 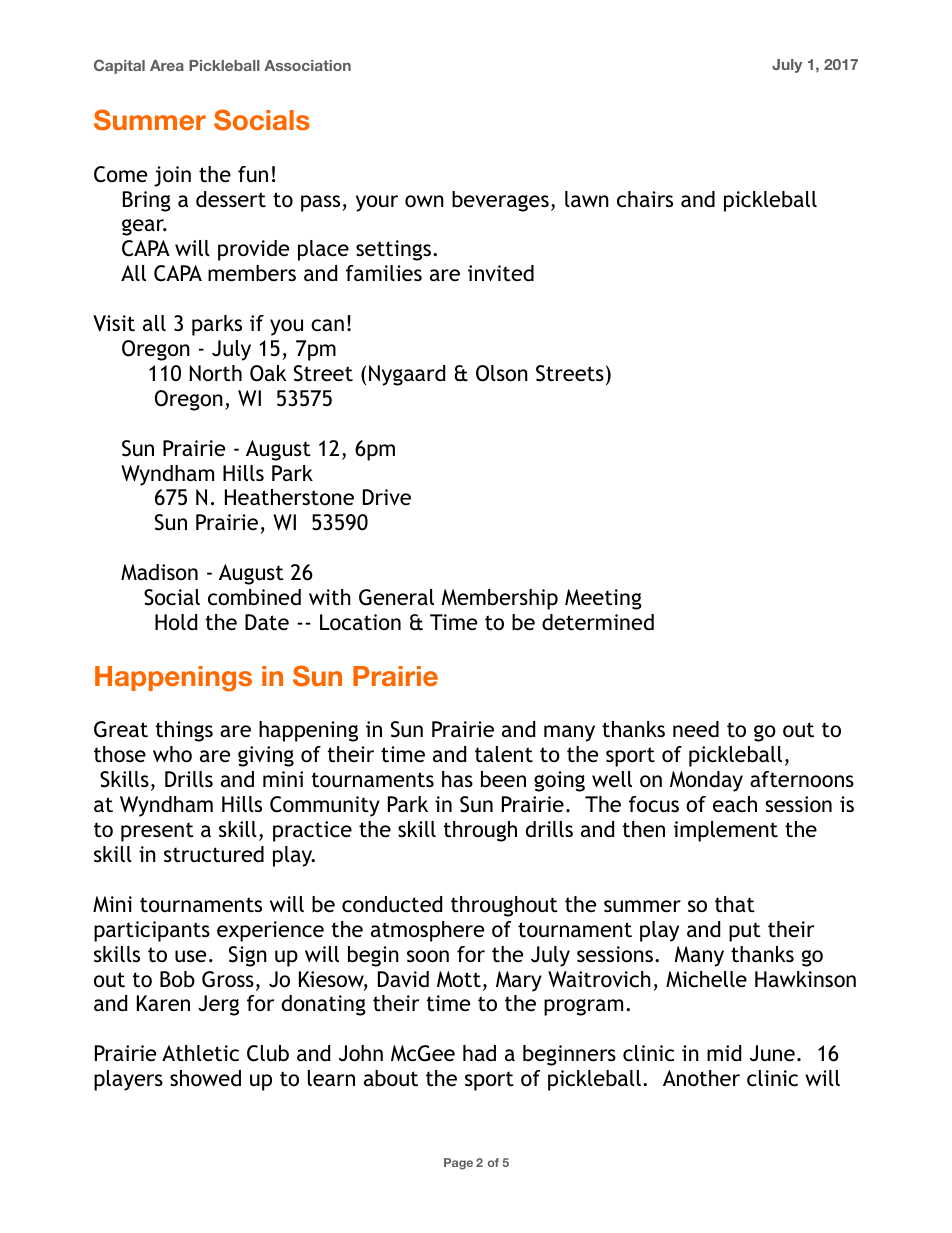 What do you see at coordinates (645, 199) in the image?
I see `chairs` at bounding box center [645, 199].
